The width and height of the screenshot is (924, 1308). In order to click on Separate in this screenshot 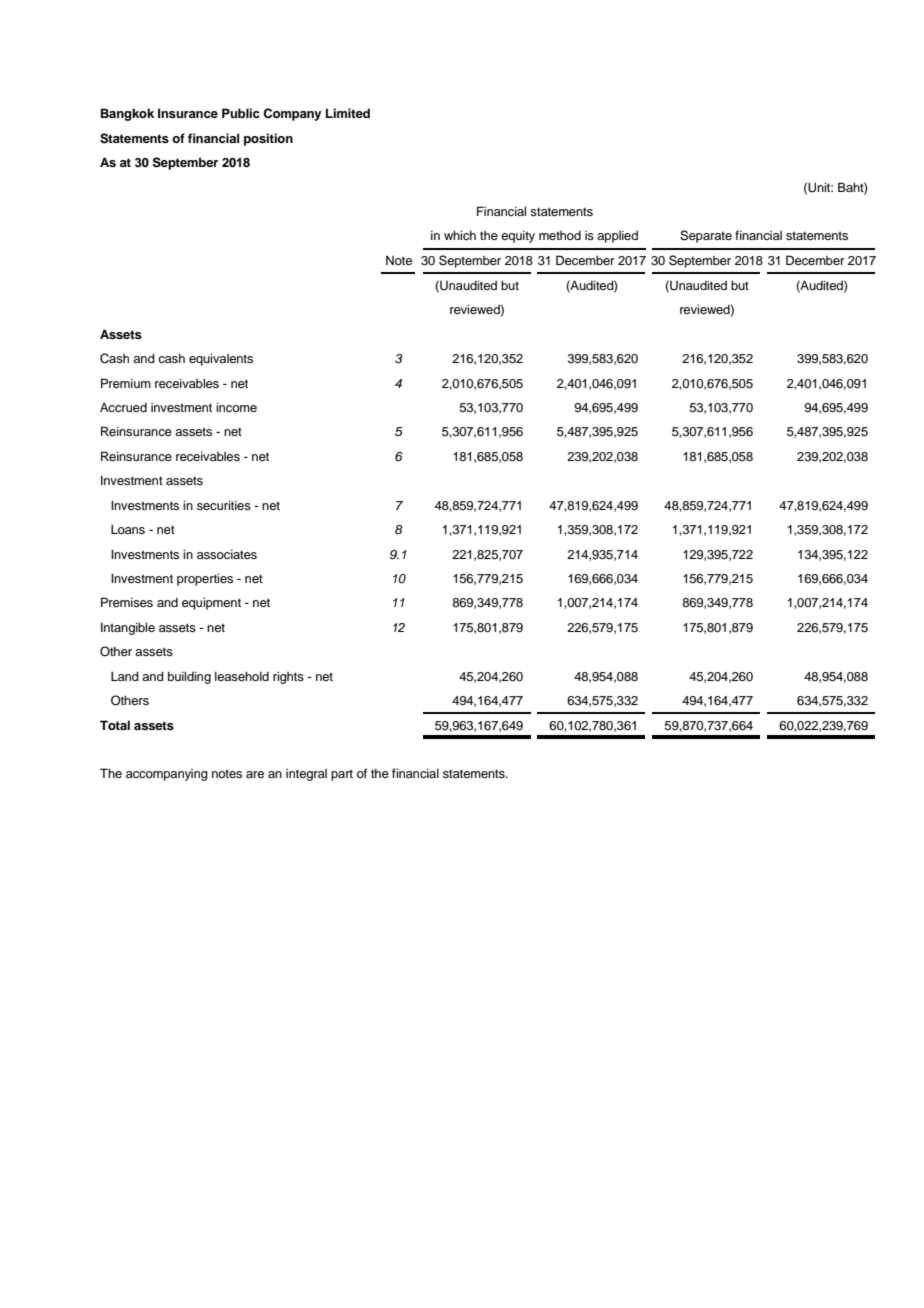, I will do `click(706, 236)`.
